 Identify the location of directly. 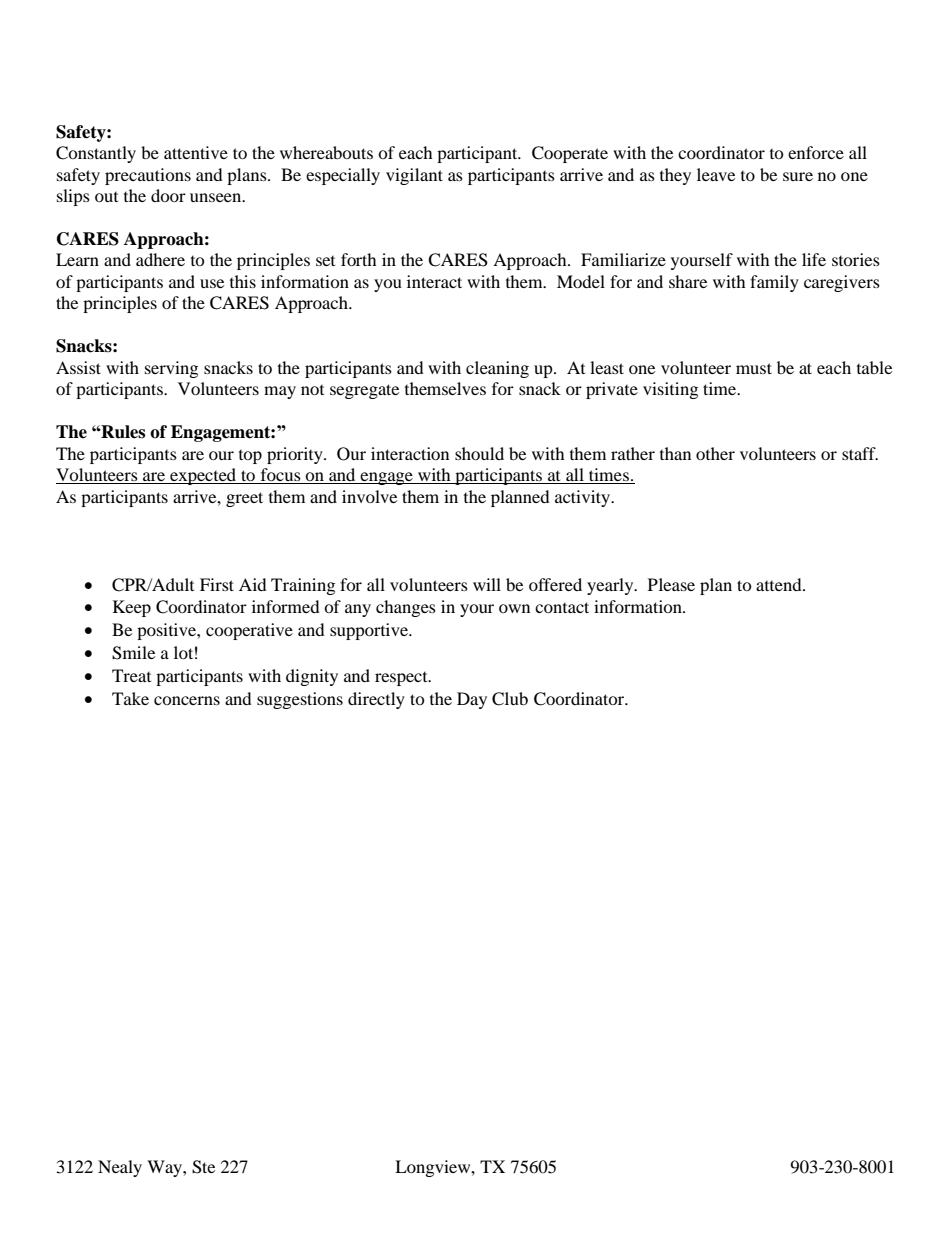
(376, 700).
